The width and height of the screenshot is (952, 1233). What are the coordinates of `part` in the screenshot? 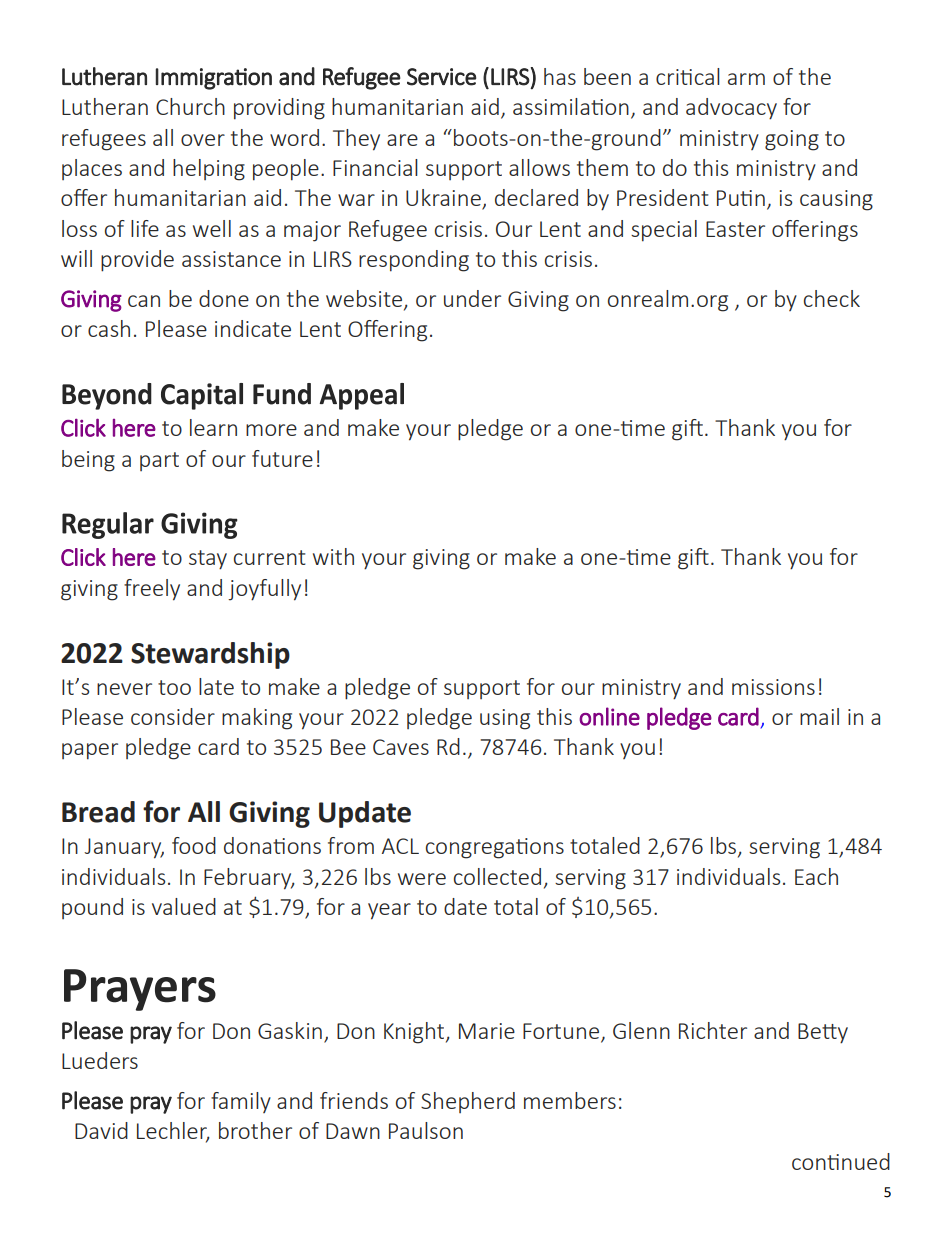 It's located at (159, 461).
